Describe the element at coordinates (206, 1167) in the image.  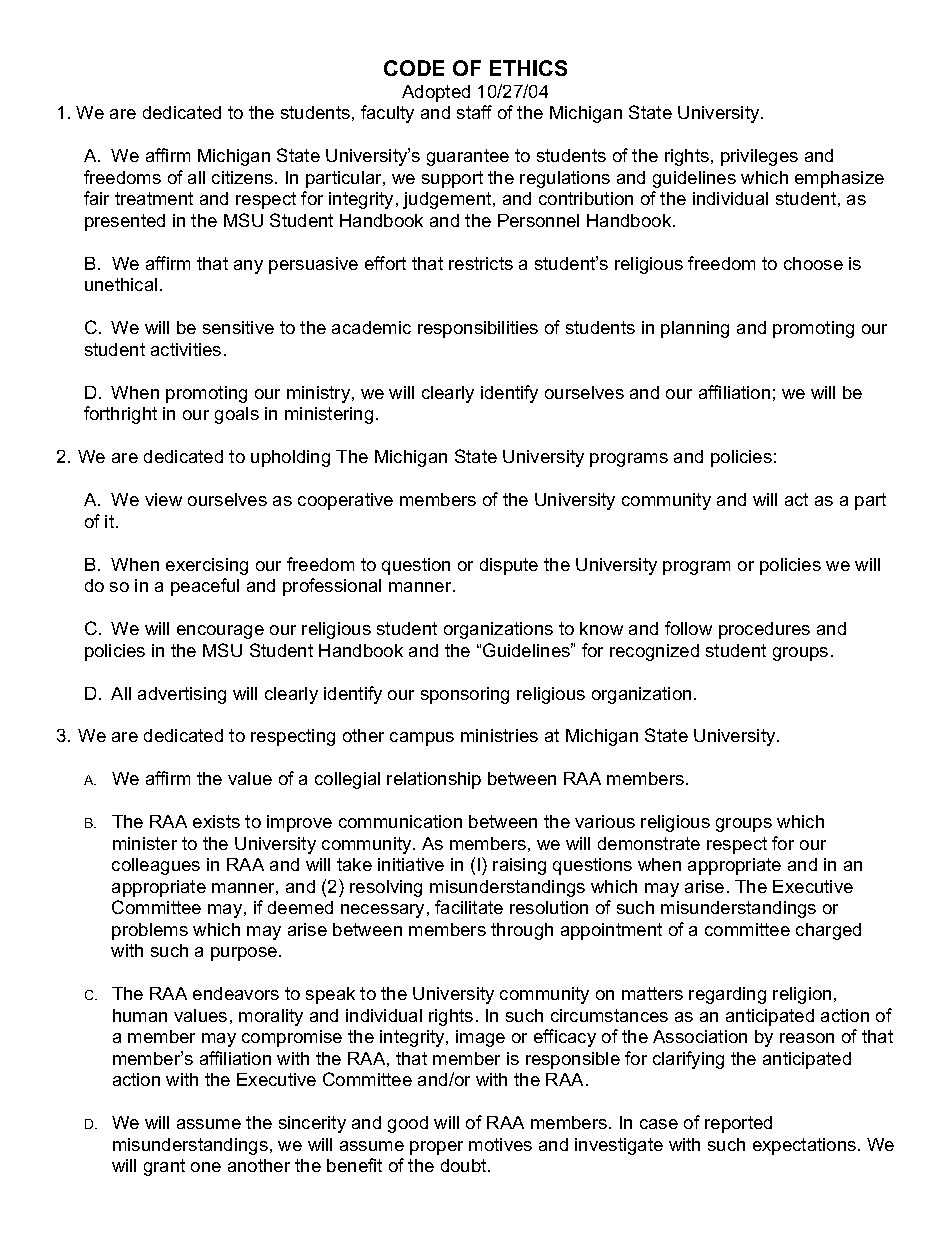
I see `one` at that location.
